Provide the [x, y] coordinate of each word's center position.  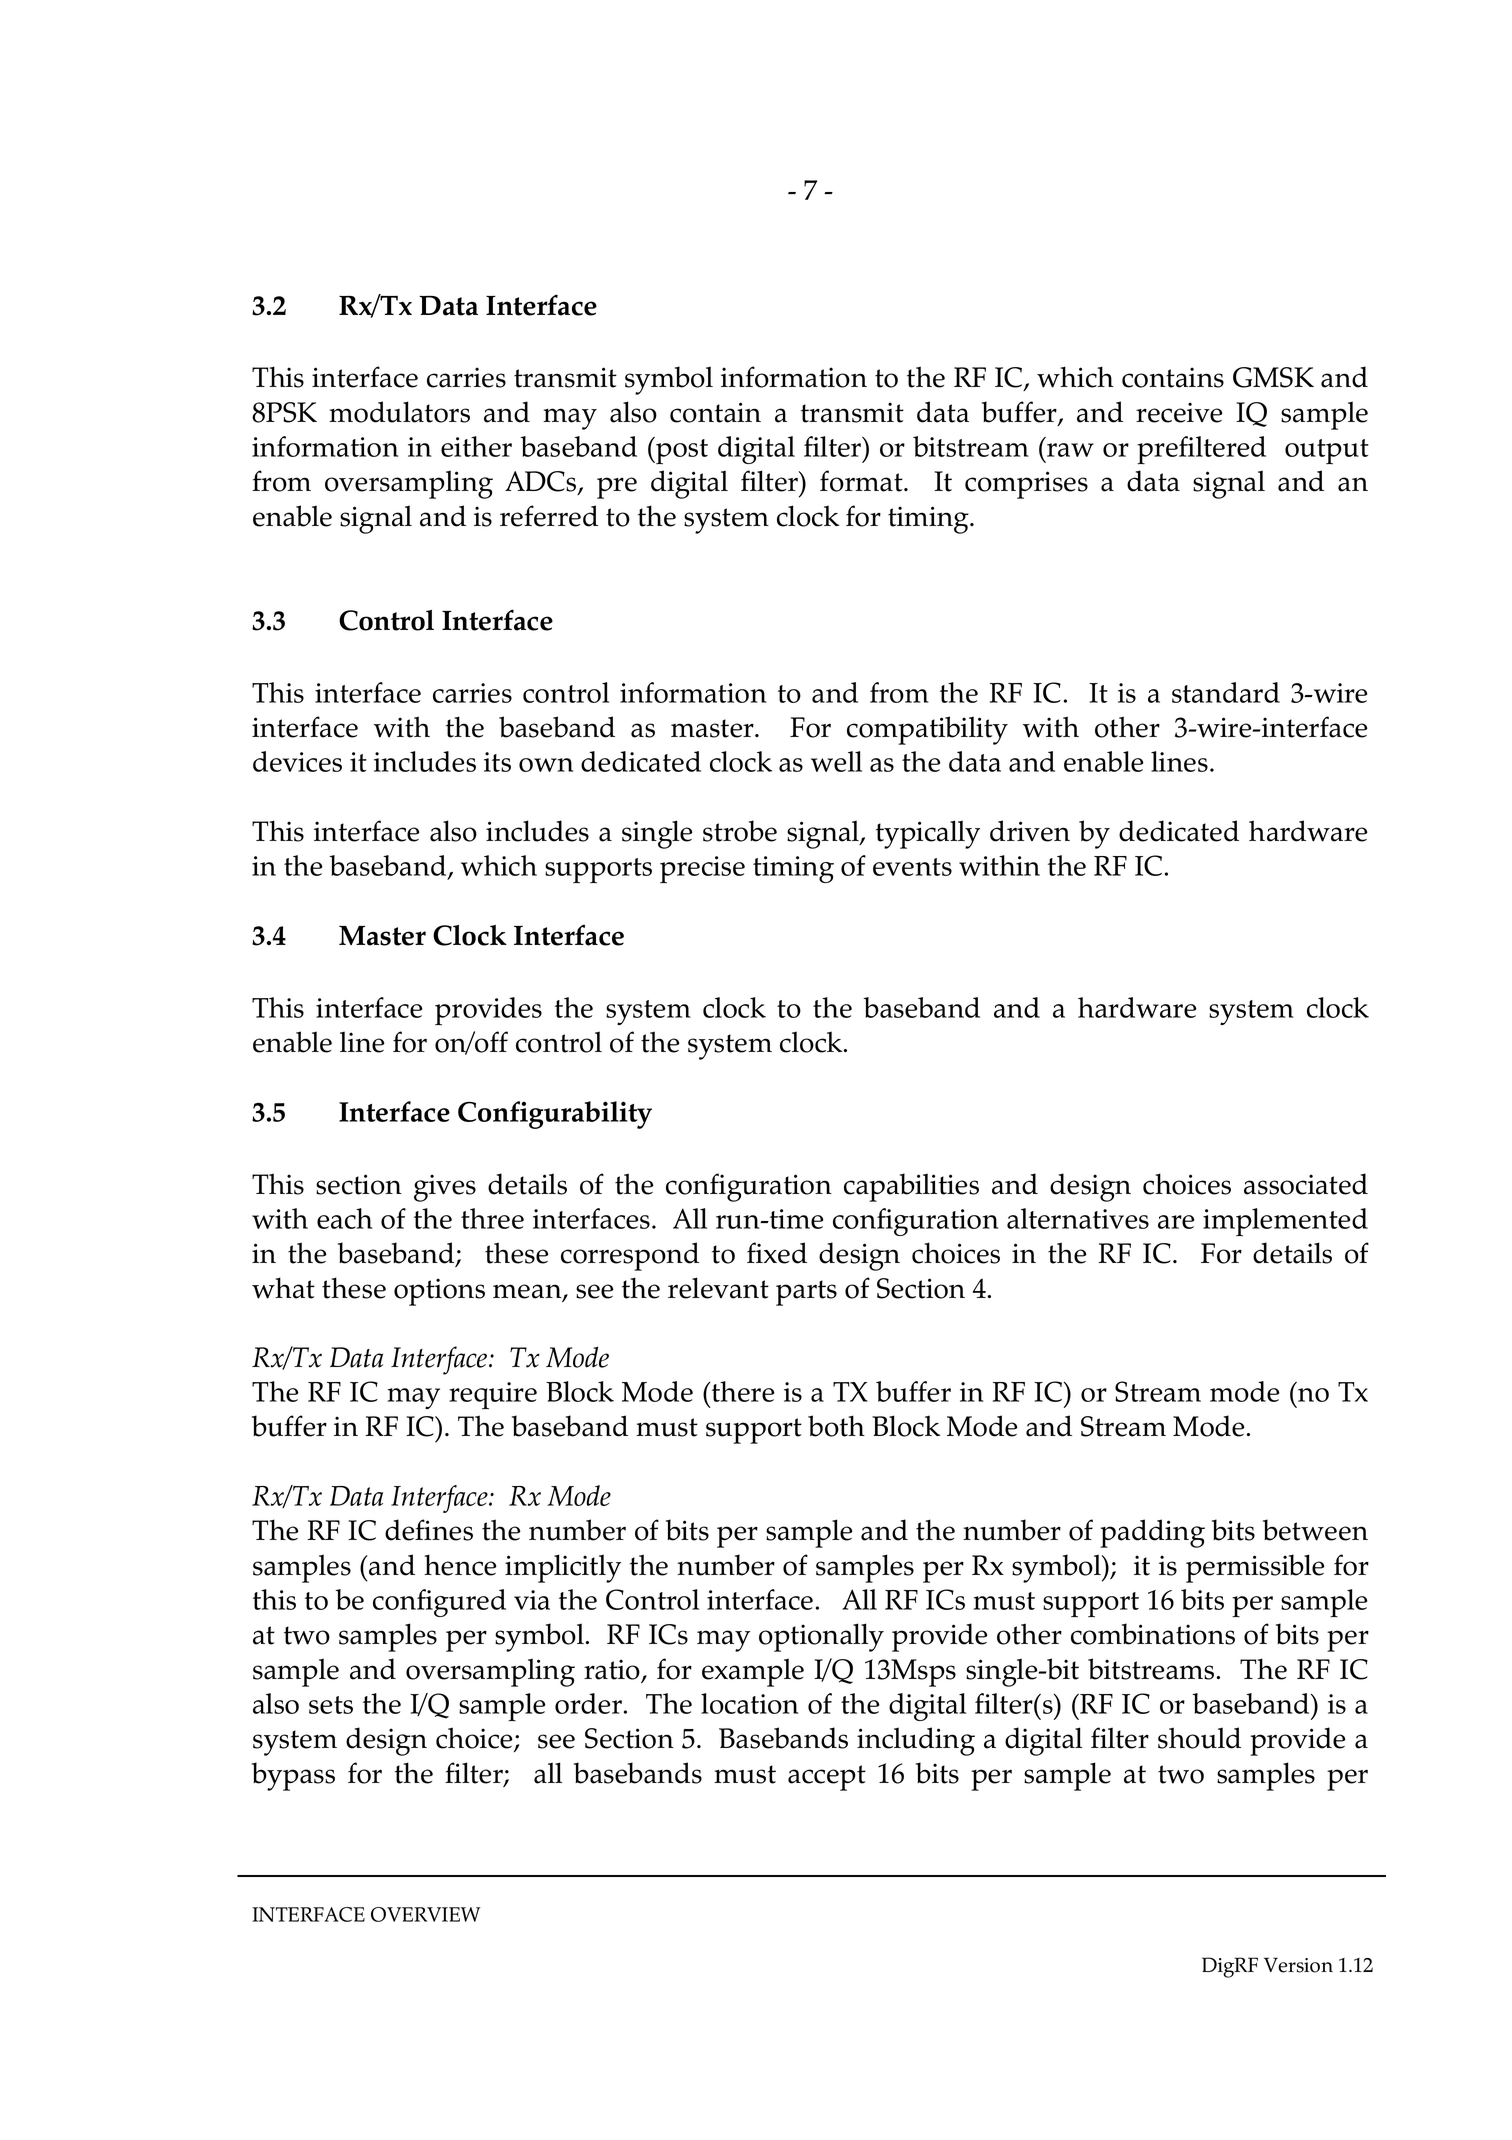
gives [445, 1188]
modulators [399, 412]
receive [1179, 412]
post [681, 451]
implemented [1285, 1222]
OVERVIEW [425, 1914]
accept [827, 1778]
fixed [777, 1253]
